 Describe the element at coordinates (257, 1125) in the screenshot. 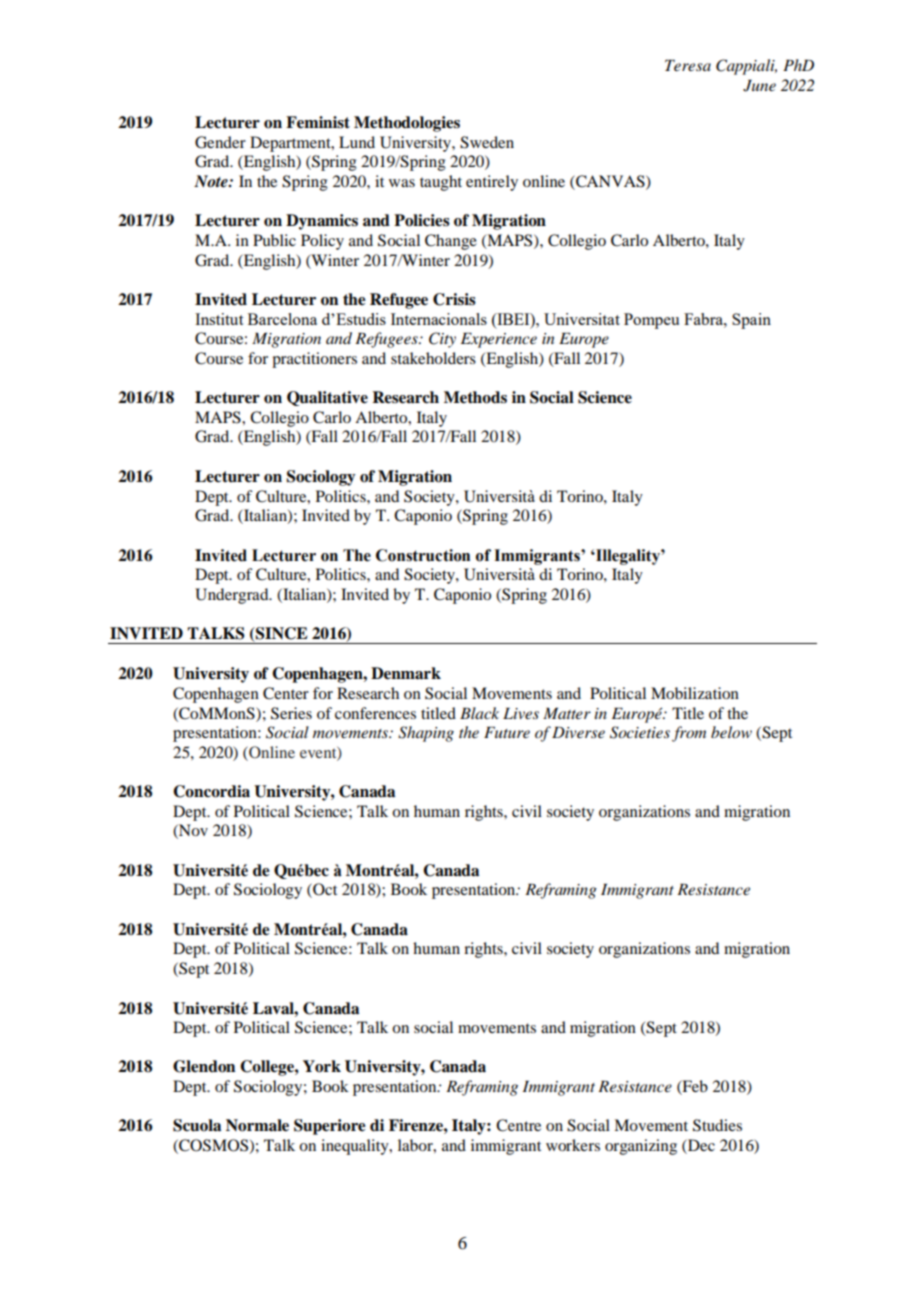

I see `Normale` at that location.
